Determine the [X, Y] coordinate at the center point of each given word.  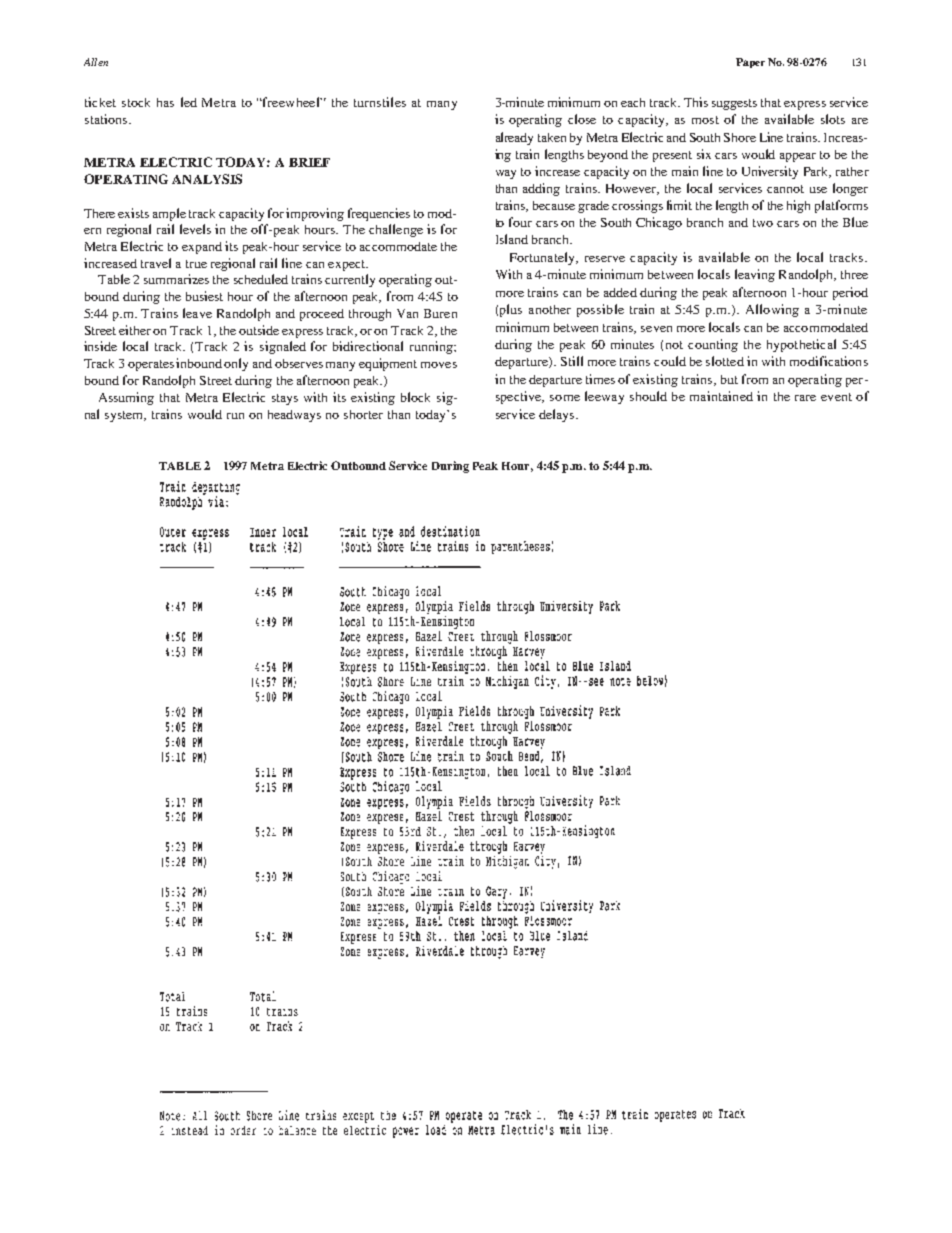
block [415, 397]
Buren [440, 313]
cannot [785, 189]
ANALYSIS [207, 179]
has [165, 102]
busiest [204, 296]
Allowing [772, 310]
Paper [750, 63]
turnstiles [380, 102]
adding [541, 189]
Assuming [126, 398]
